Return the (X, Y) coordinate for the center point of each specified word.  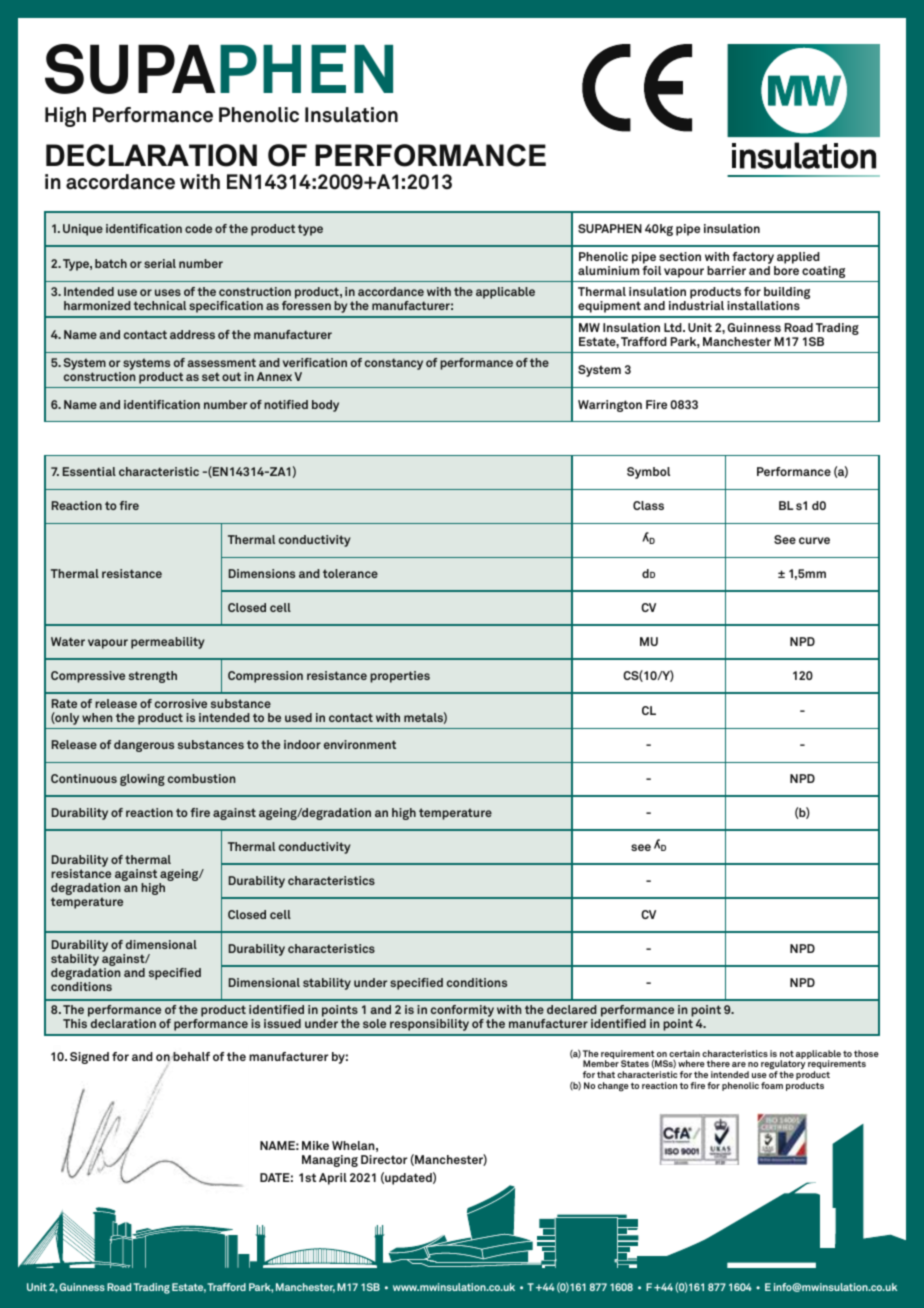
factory (753, 258)
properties (400, 677)
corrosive (181, 703)
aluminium (608, 270)
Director (384, 1159)
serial (160, 263)
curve (814, 540)
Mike (315, 1145)
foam (772, 1085)
